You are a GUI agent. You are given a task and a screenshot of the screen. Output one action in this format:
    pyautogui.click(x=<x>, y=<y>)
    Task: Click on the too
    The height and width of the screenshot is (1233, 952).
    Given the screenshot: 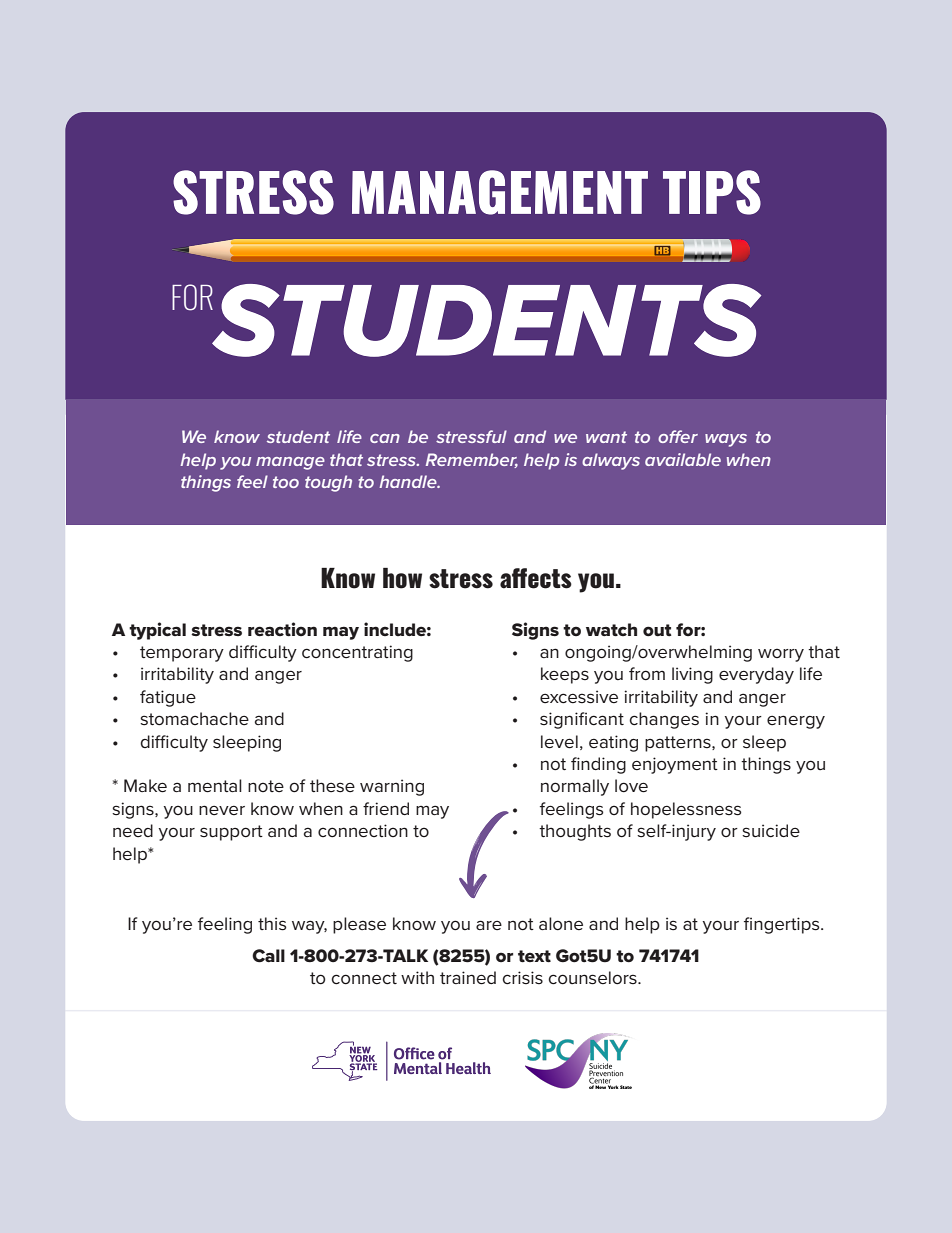 What is the action you would take?
    pyautogui.click(x=286, y=482)
